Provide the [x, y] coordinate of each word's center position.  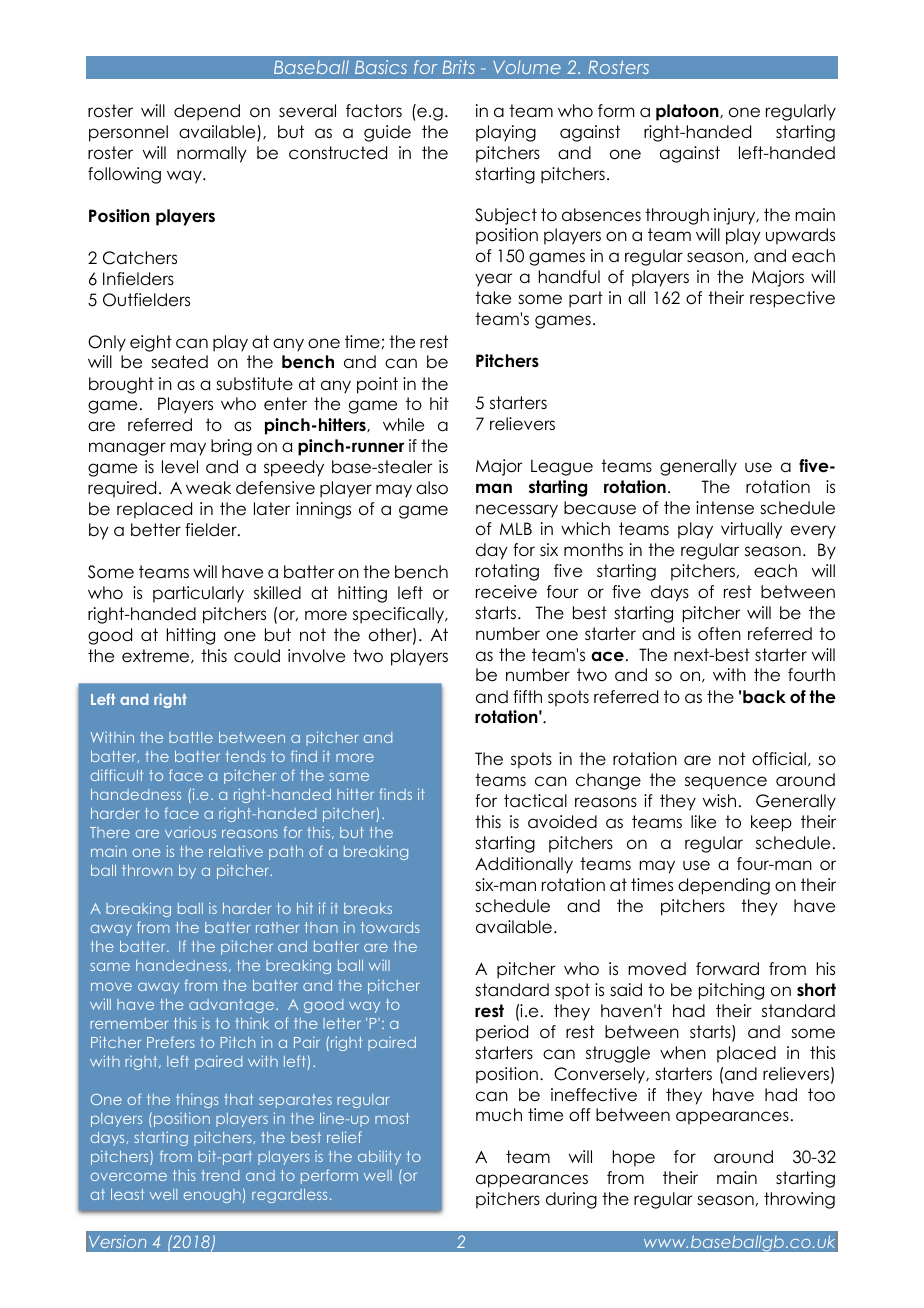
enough [212, 1196]
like [703, 822]
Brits [458, 67]
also [432, 488]
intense [725, 508]
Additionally [524, 865]
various [190, 832]
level [180, 467]
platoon [688, 112]
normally [212, 154]
